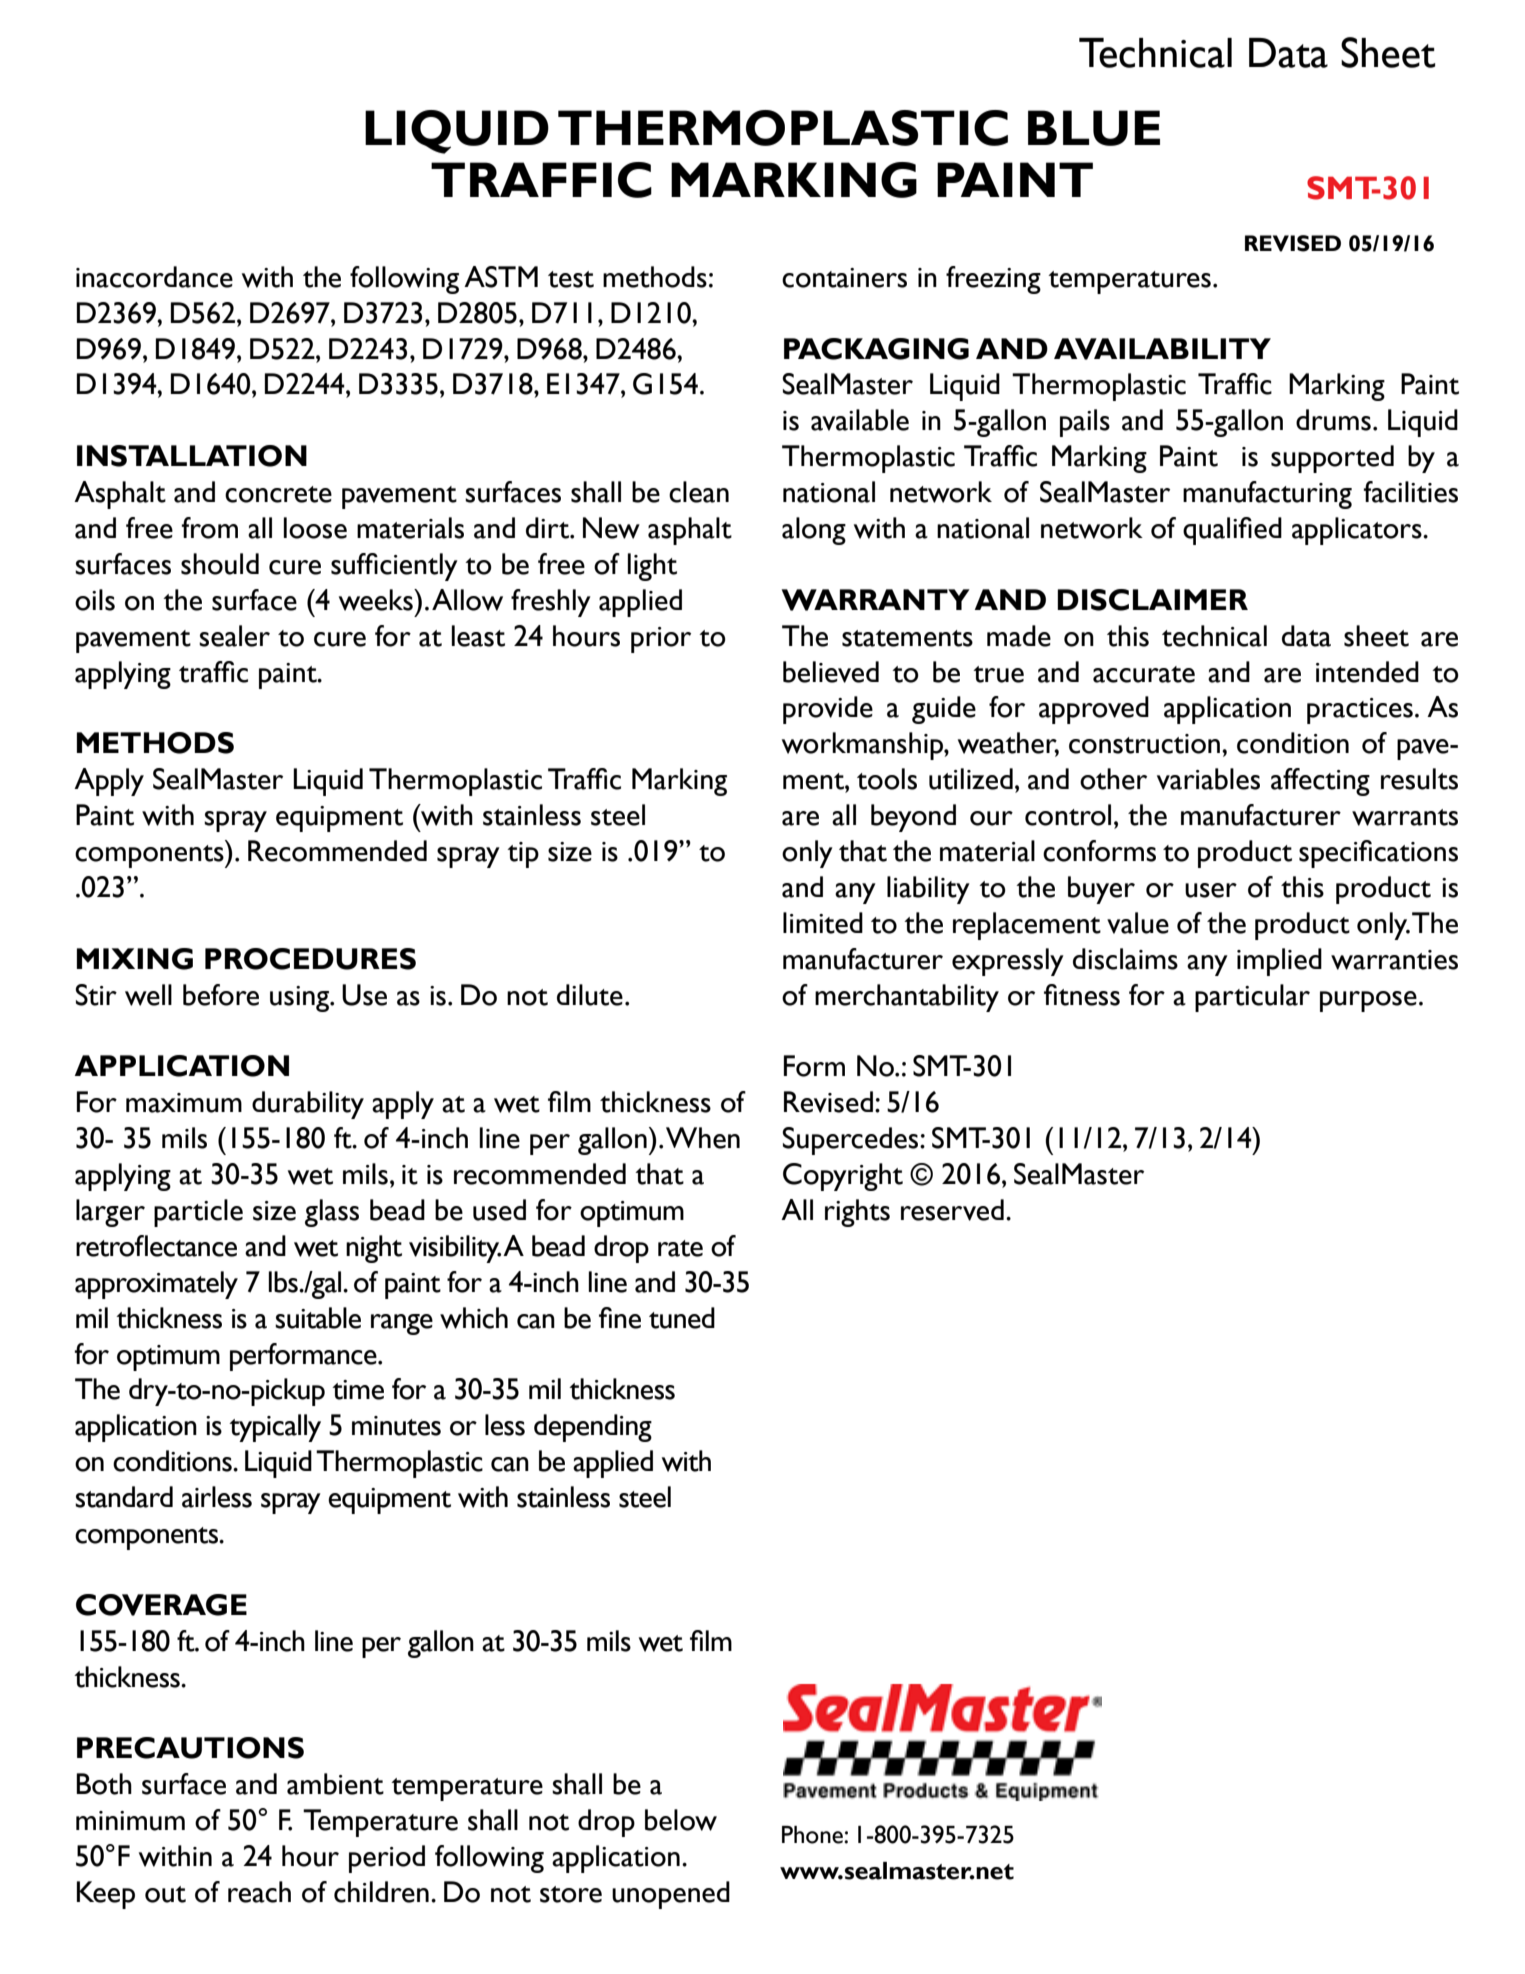  Describe the element at coordinates (593, 1428) in the screenshot. I see `depending` at that location.
